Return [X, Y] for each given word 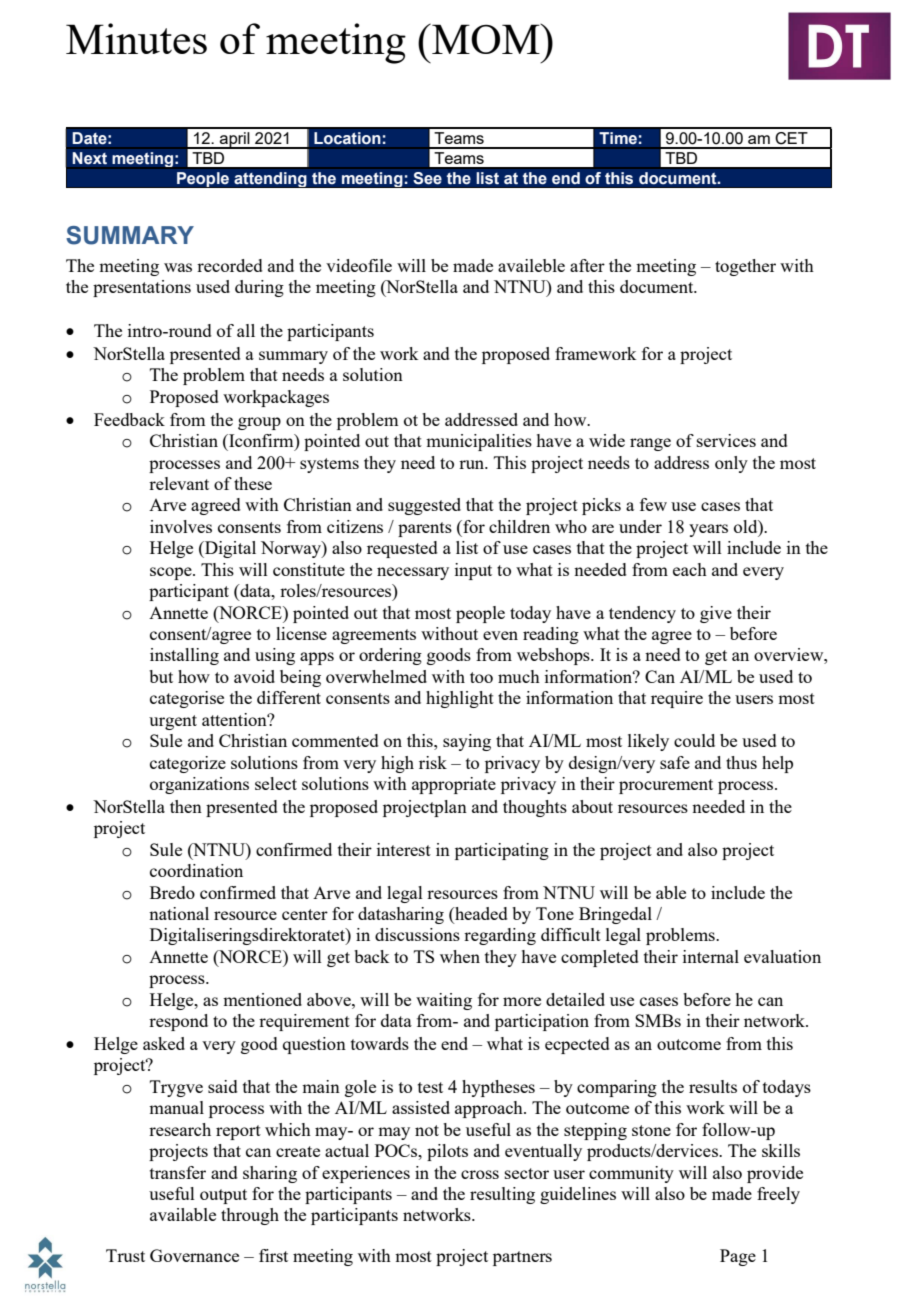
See [427, 178]
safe [675, 762]
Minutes [136, 38]
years [708, 530]
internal [711, 956]
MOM [486, 38]
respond [178, 1022]
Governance [194, 1255]
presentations [142, 288]
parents [425, 529]
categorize [188, 764]
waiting [444, 1001]
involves [181, 526]
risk [433, 762]
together [745, 267]
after [587, 265]
